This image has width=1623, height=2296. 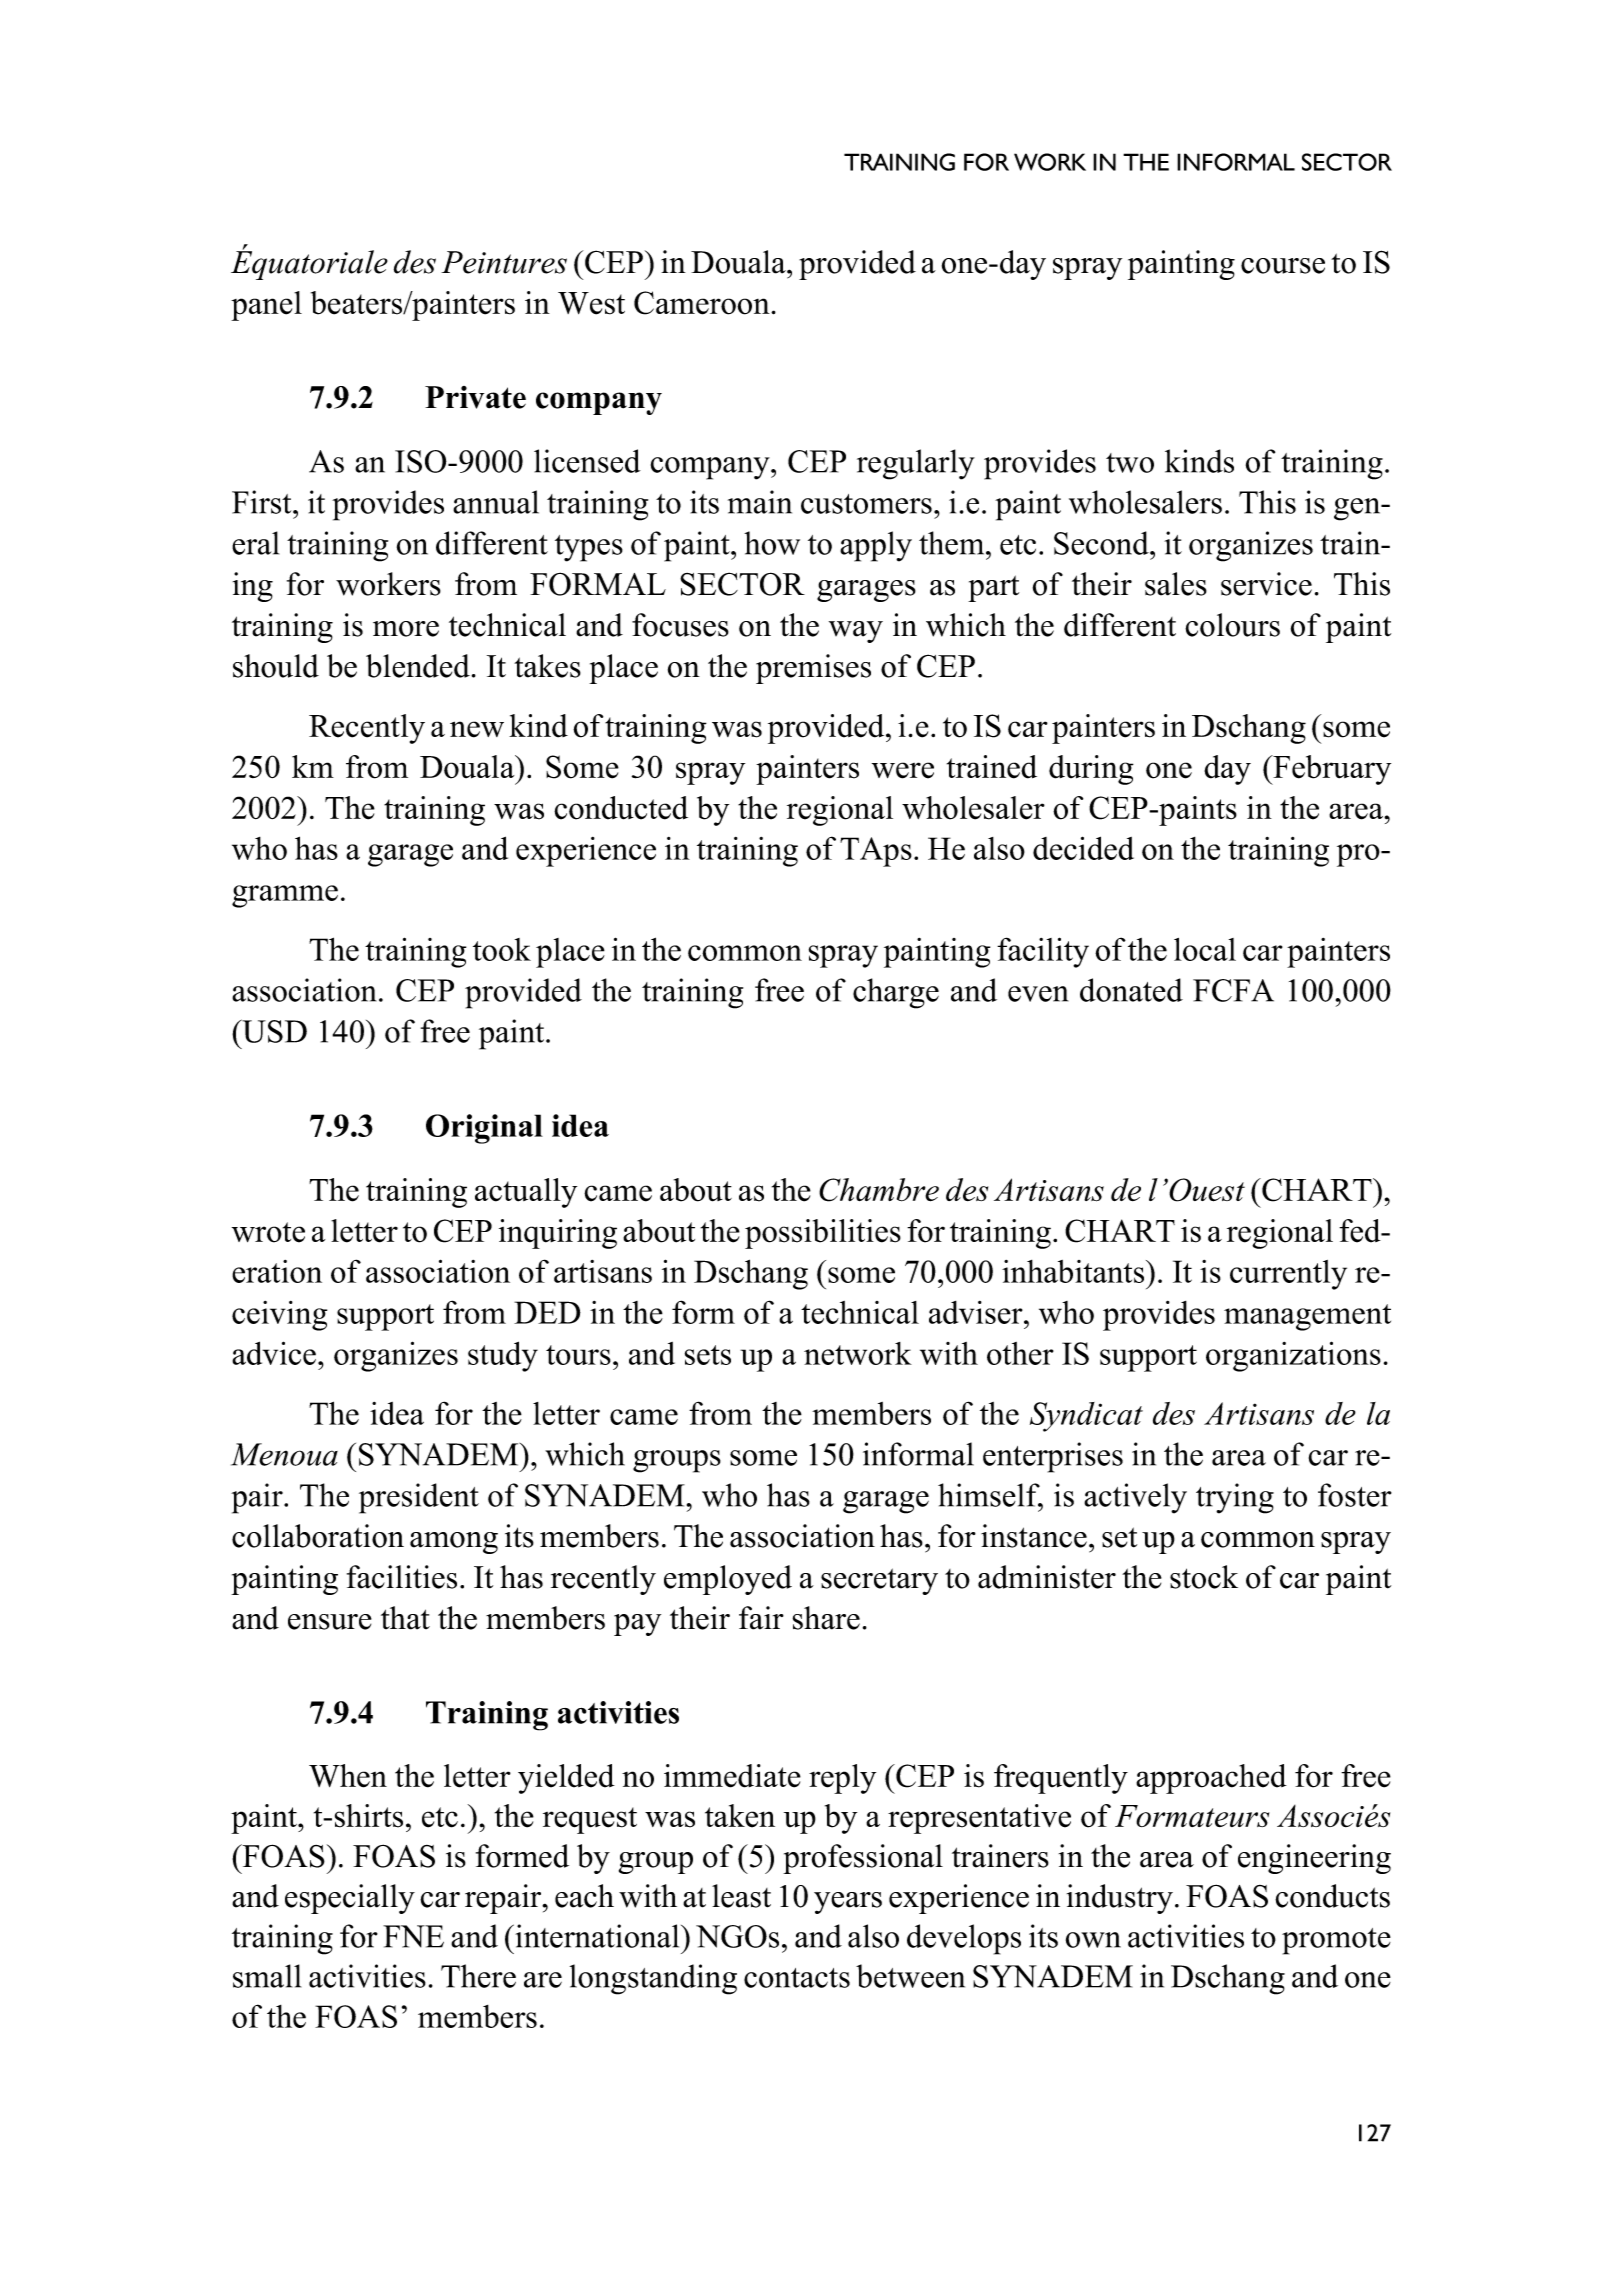 What do you see at coordinates (708, 1355) in the image?
I see `sets` at bounding box center [708, 1355].
